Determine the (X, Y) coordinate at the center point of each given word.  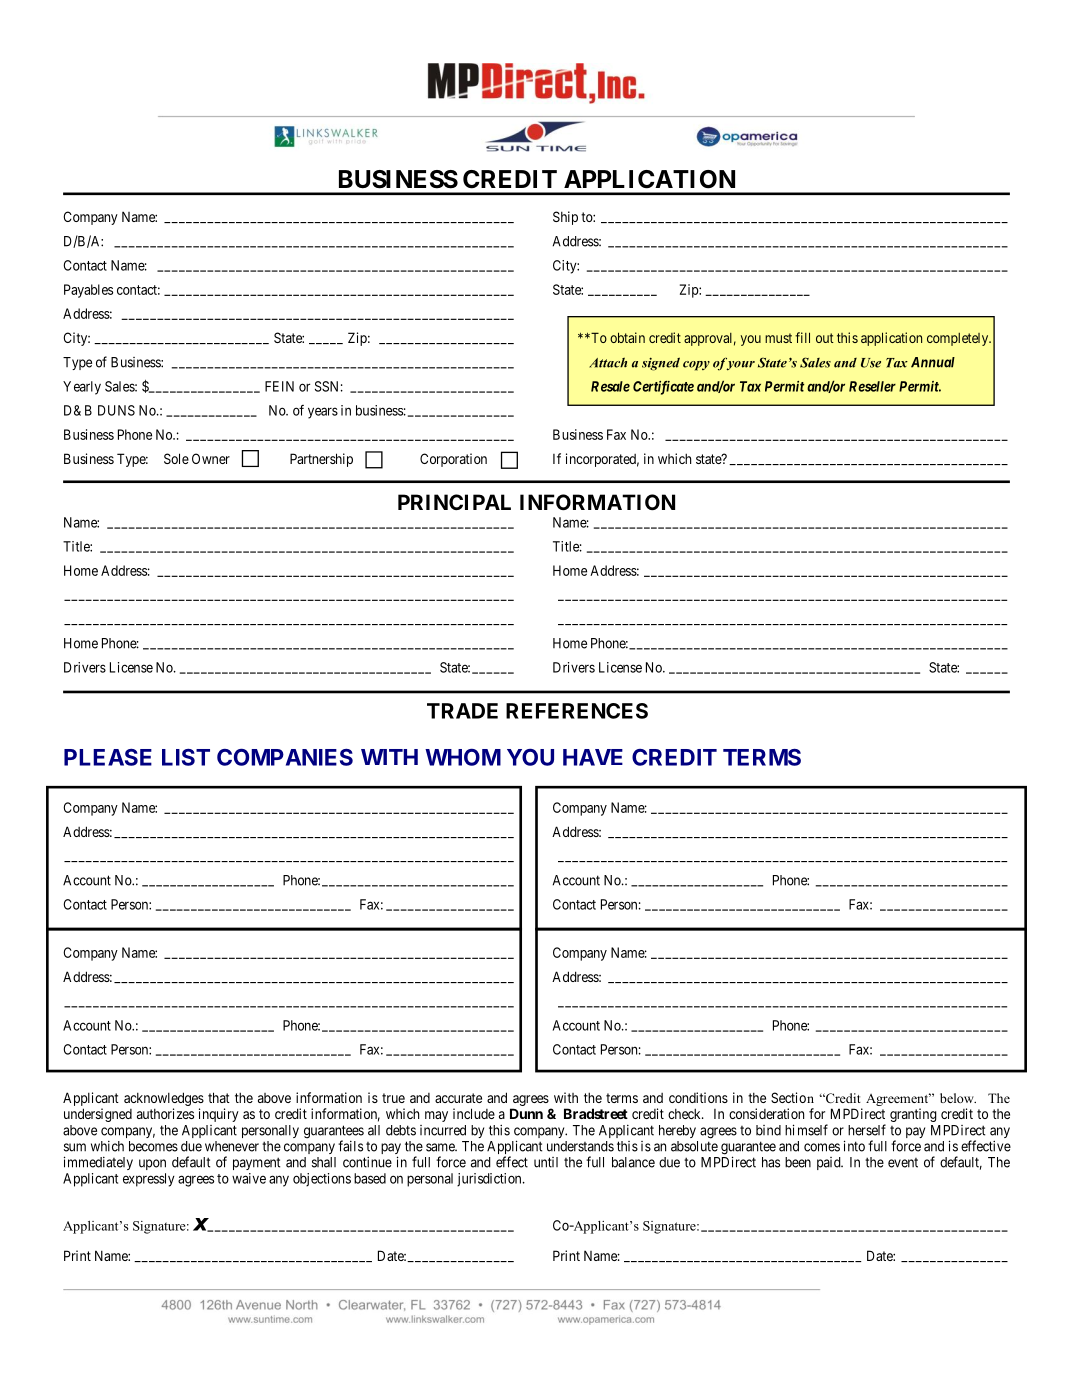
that (219, 1097)
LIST (186, 757)
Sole (176, 458)
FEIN (279, 386)
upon (152, 1164)
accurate (458, 1098)
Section (792, 1097)
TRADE (462, 711)
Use (871, 363)
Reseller (872, 386)
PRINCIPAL (454, 502)
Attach (608, 362)
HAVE (593, 757)
